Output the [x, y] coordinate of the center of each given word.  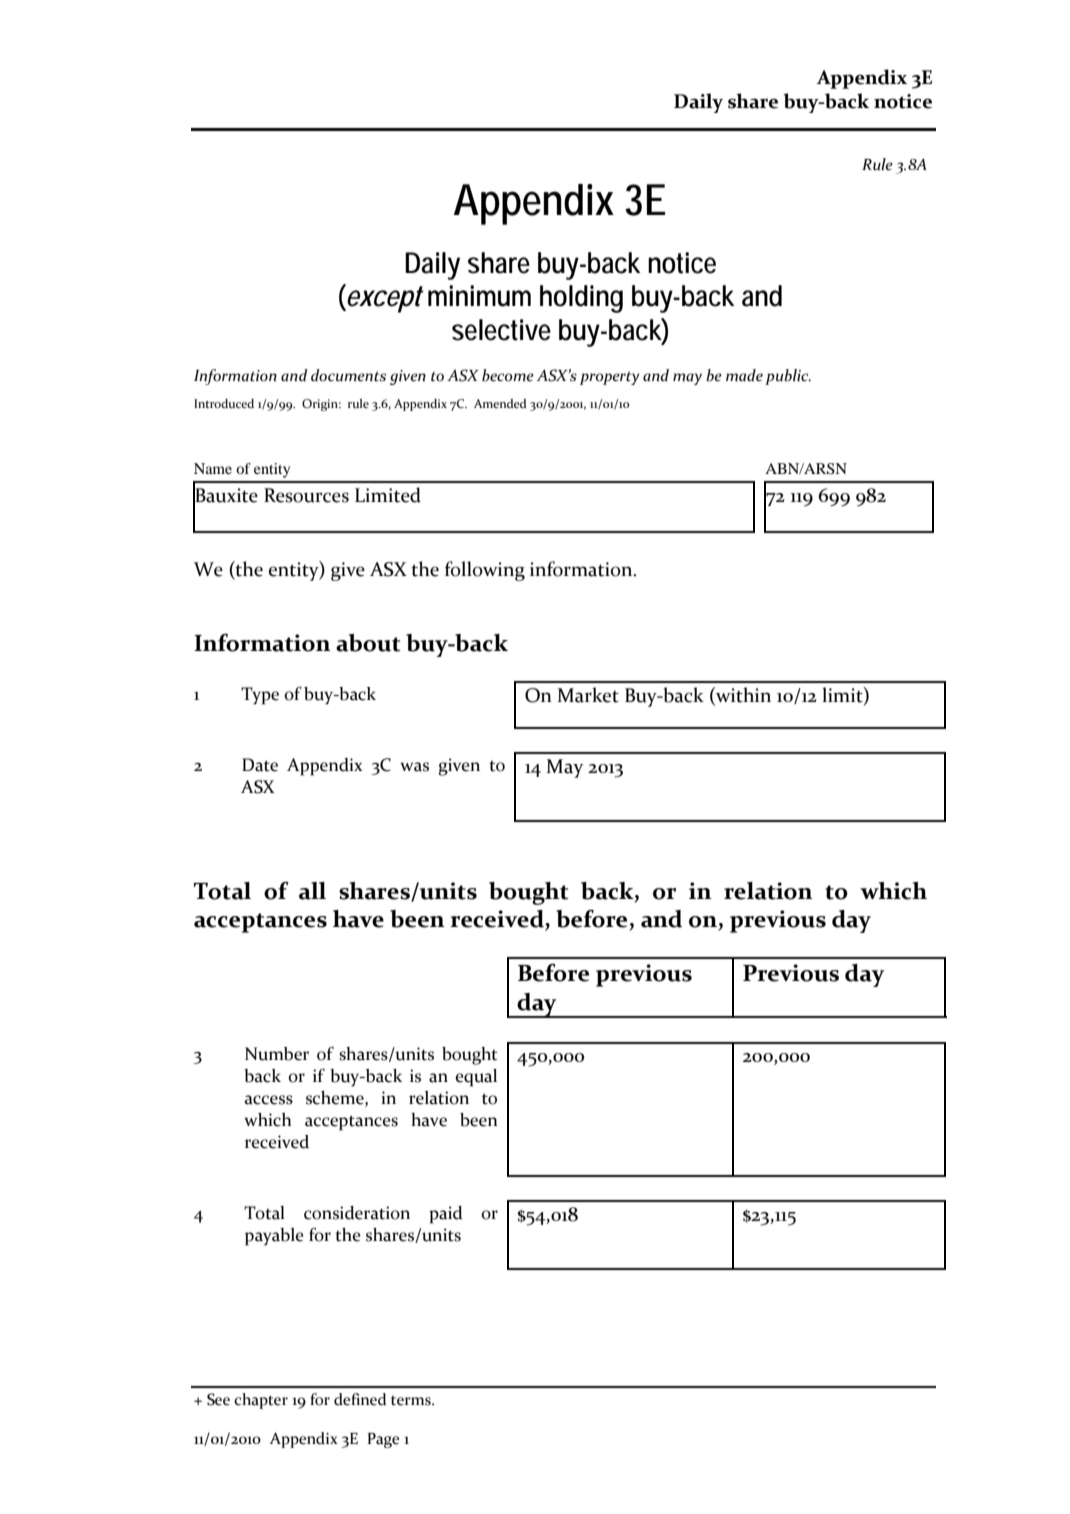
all [312, 891]
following [485, 571]
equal [476, 1078]
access [269, 1100]
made [744, 375]
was [414, 767]
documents [348, 375]
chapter [261, 1401]
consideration [357, 1213]
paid [445, 1215]
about [368, 643]
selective [501, 330]
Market [588, 695]
